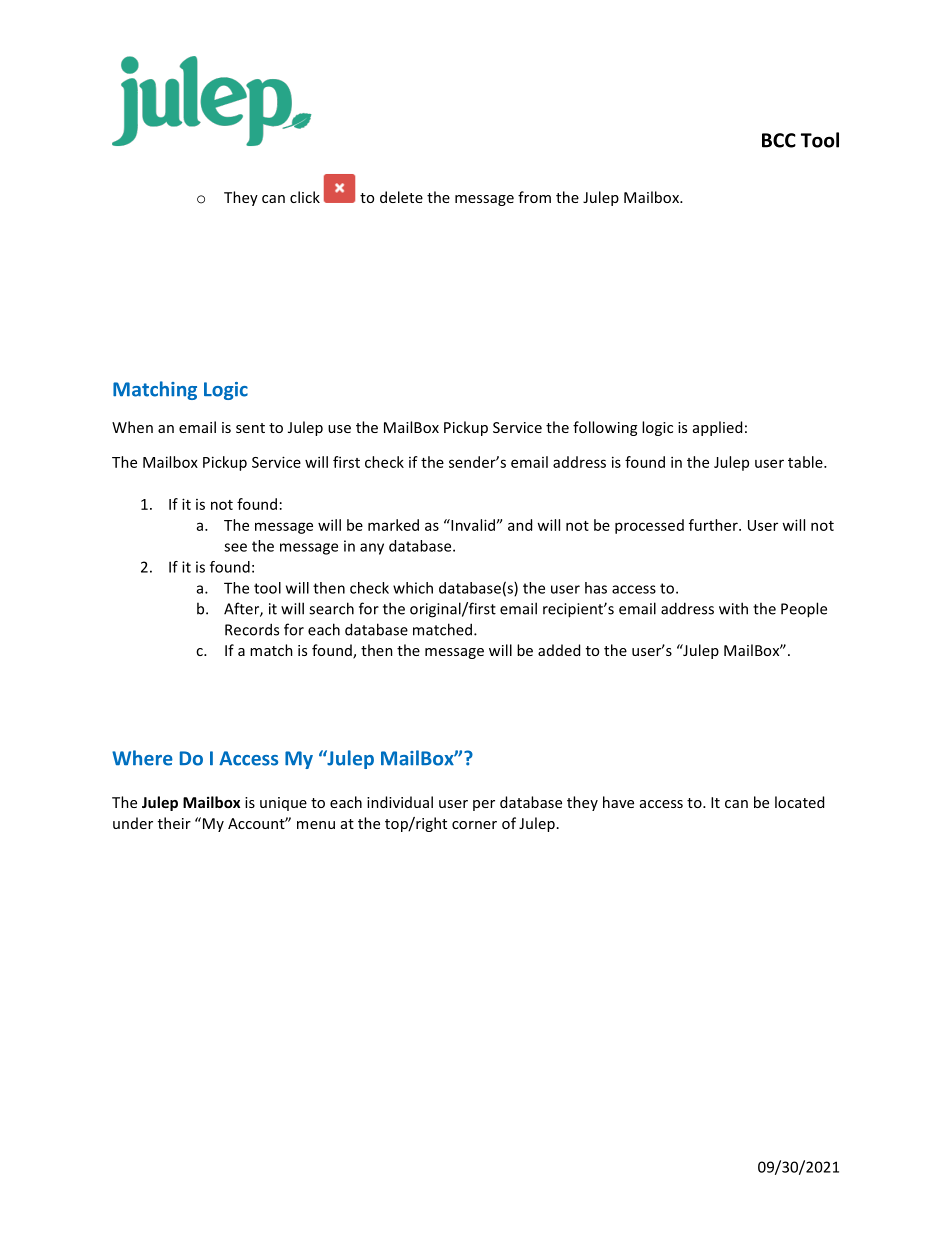  Describe the element at coordinates (799, 802) in the screenshot. I see `located` at that location.
